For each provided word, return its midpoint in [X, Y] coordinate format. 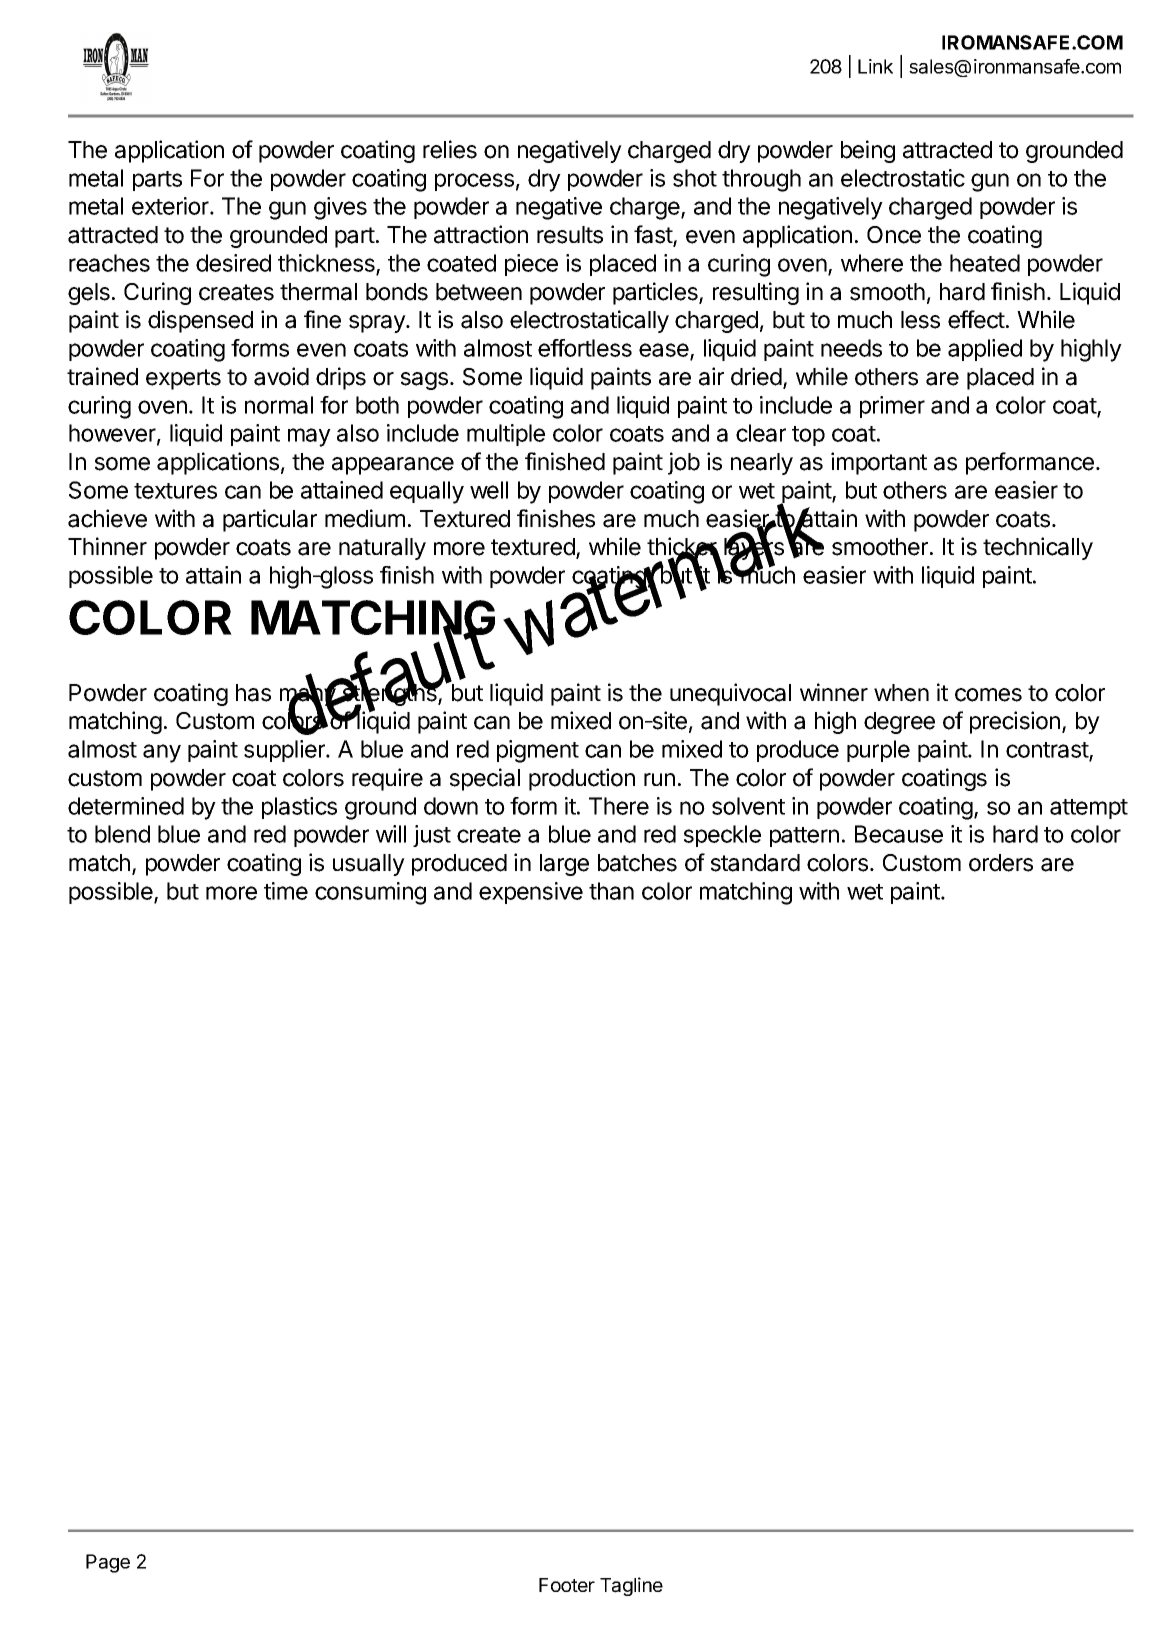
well [489, 490]
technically [1038, 548]
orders [1001, 863]
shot [695, 178]
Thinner [107, 546]
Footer [567, 1585]
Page [108, 1563]
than [611, 891]
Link [875, 66]
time [286, 891]
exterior [171, 206]
